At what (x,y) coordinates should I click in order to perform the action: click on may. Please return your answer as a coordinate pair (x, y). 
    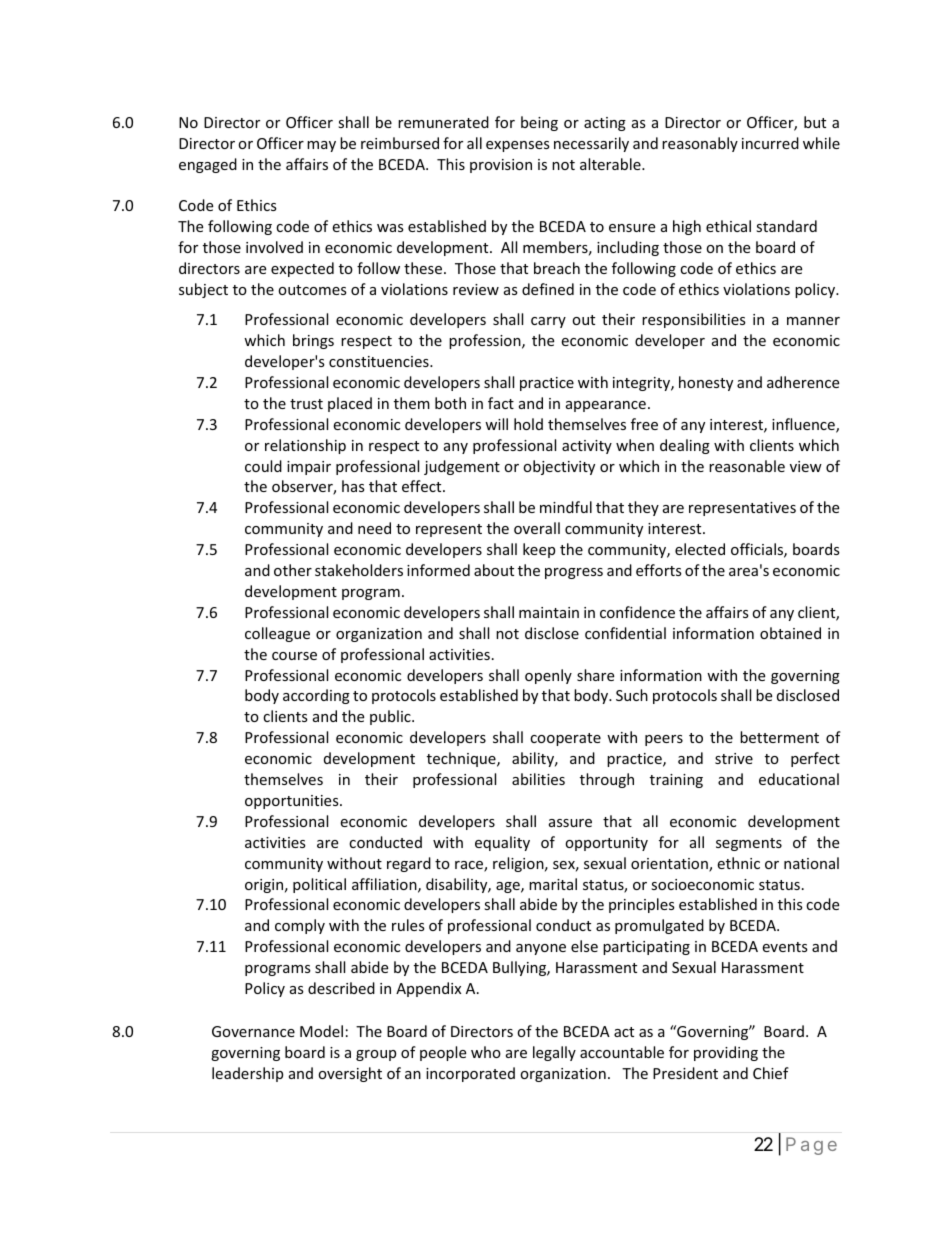
    Looking at the image, I should click on (321, 146).
